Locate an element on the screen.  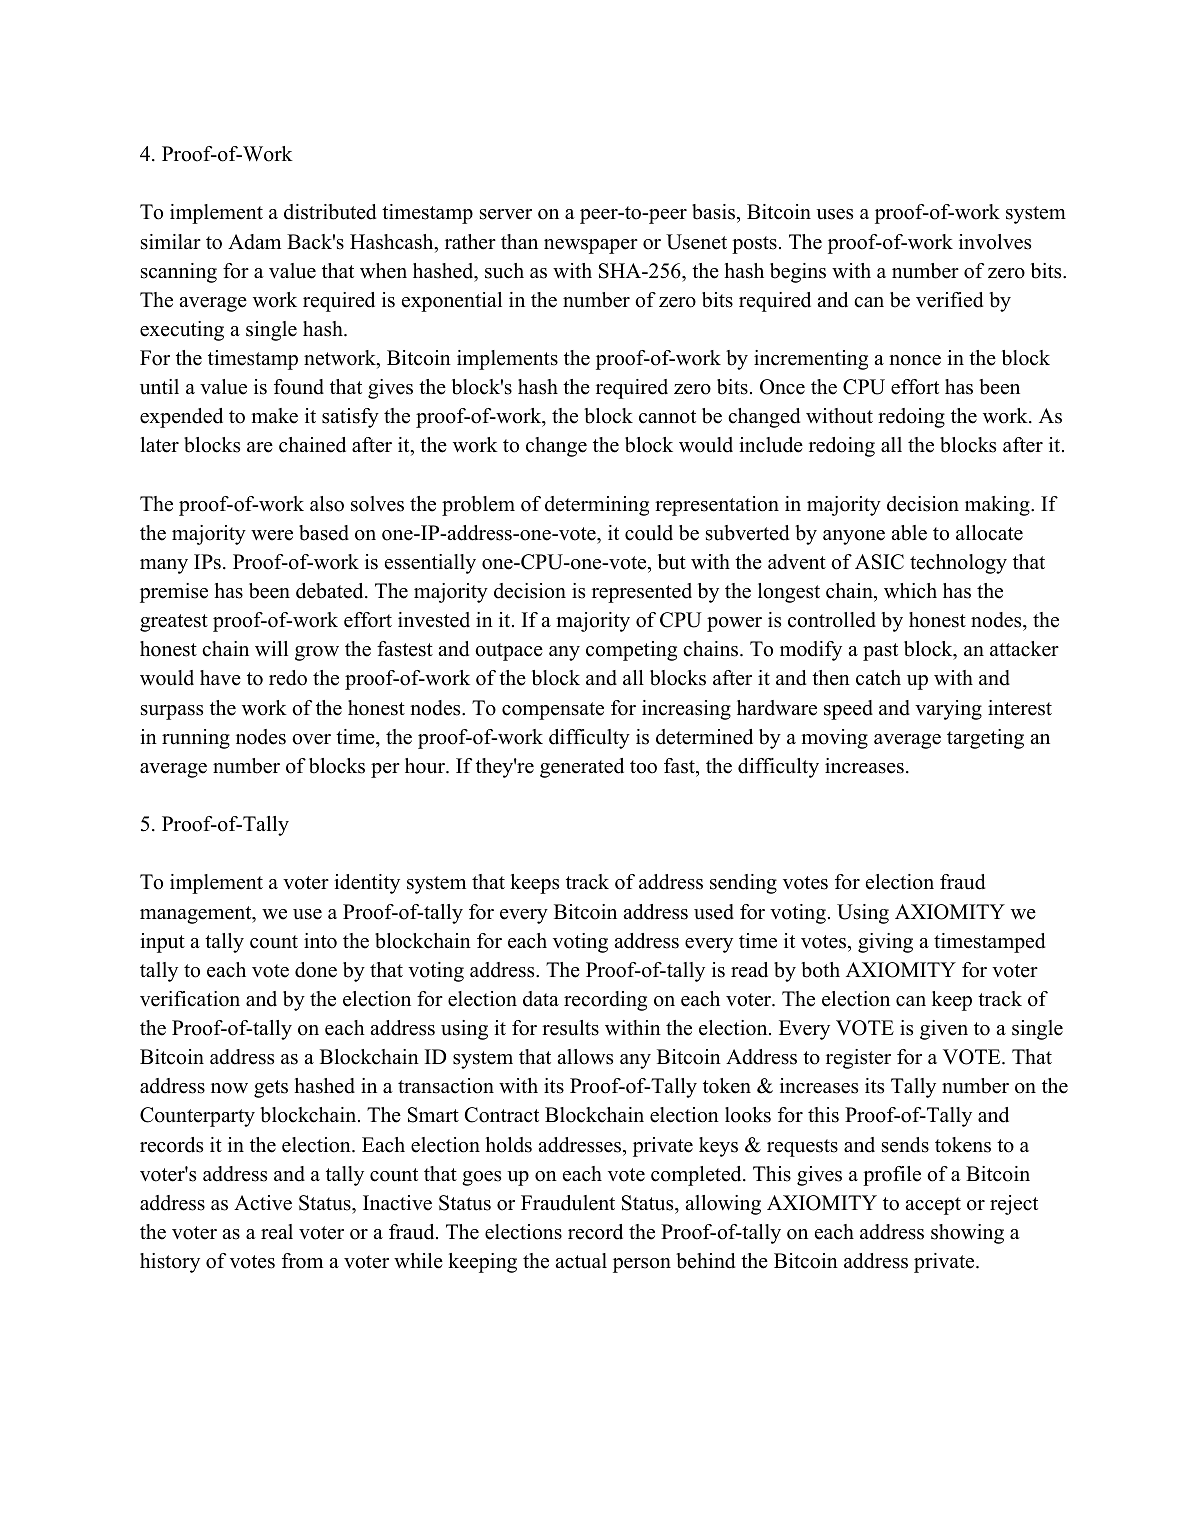
determining is located at coordinates (597, 506).
